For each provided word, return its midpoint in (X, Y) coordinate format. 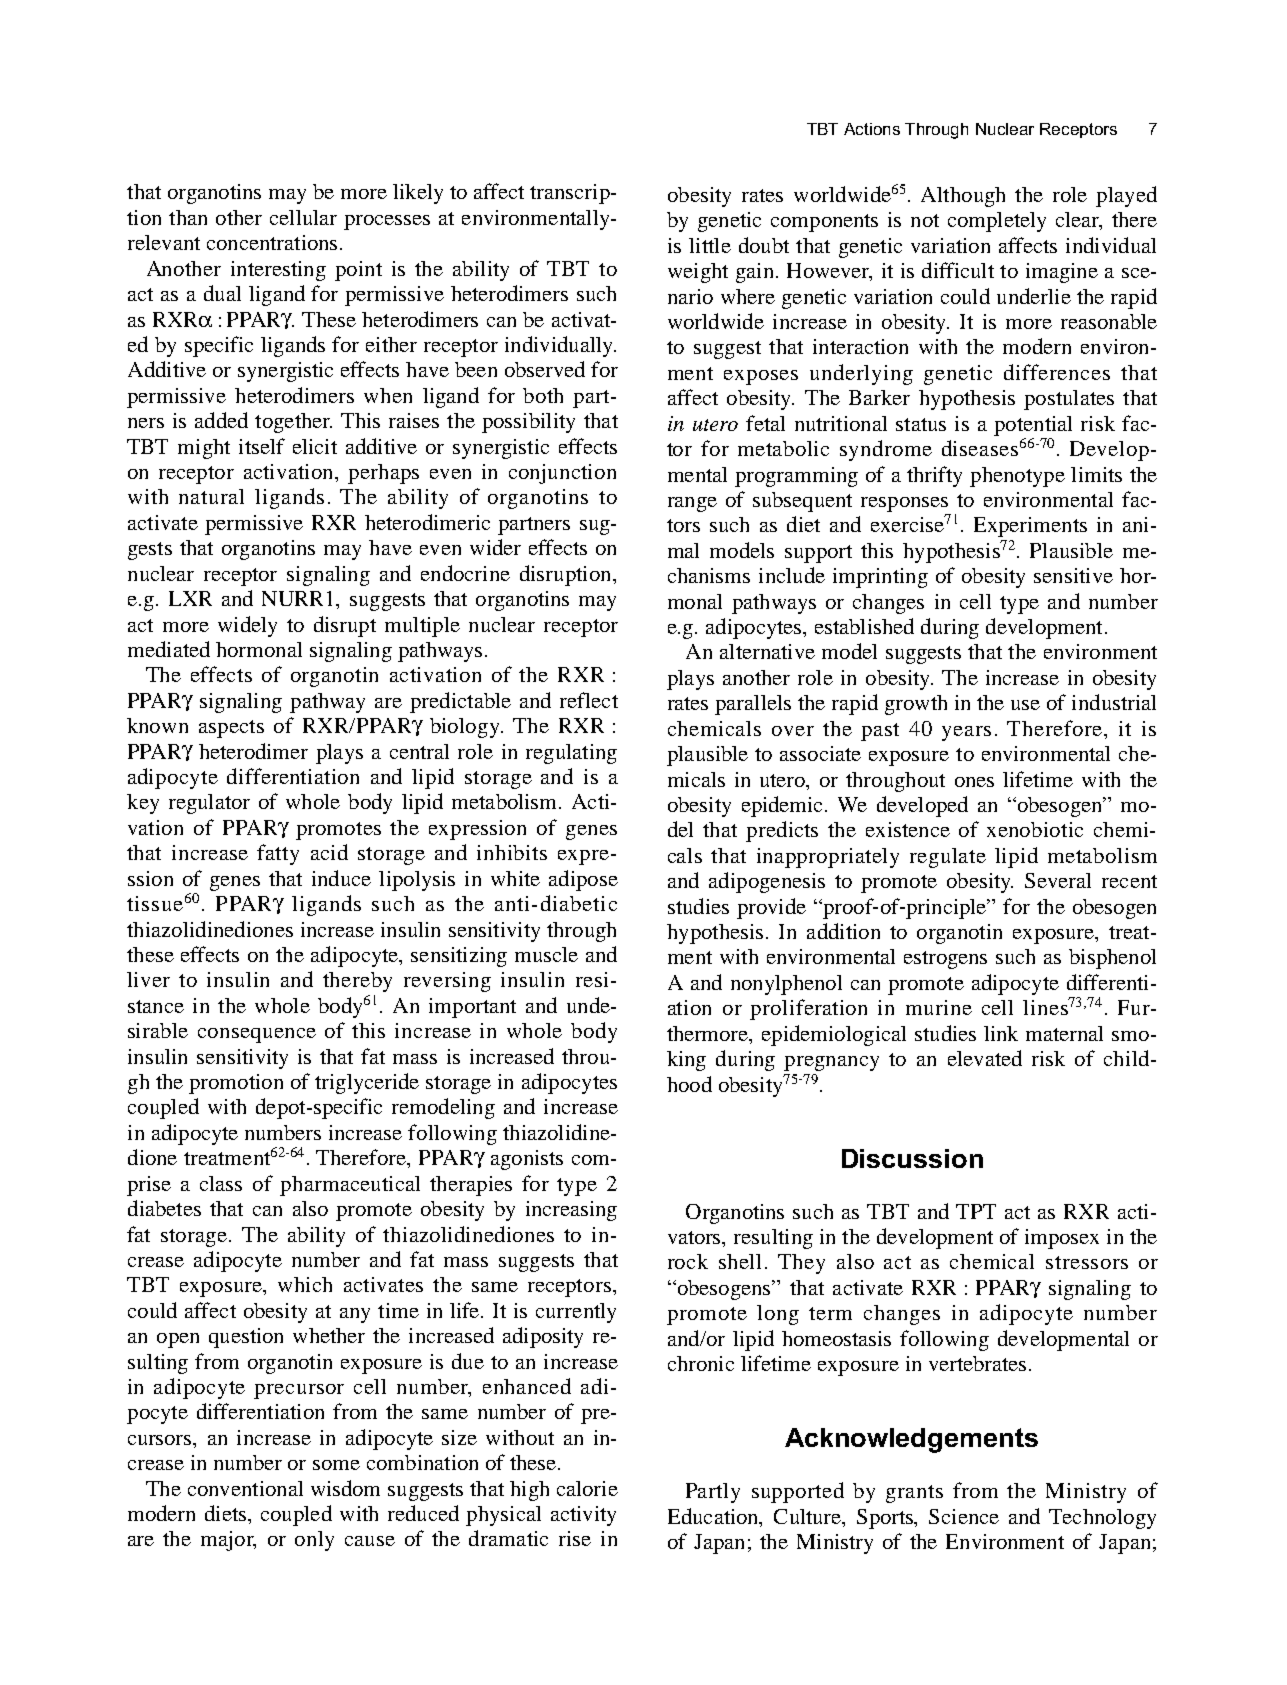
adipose (583, 880)
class (221, 1183)
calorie (587, 1488)
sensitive (1073, 575)
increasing (571, 1211)
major (228, 1541)
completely (997, 222)
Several (1058, 880)
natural (211, 496)
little (710, 245)
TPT (976, 1211)
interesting (278, 271)
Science (964, 1516)
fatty (278, 854)
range (692, 504)
